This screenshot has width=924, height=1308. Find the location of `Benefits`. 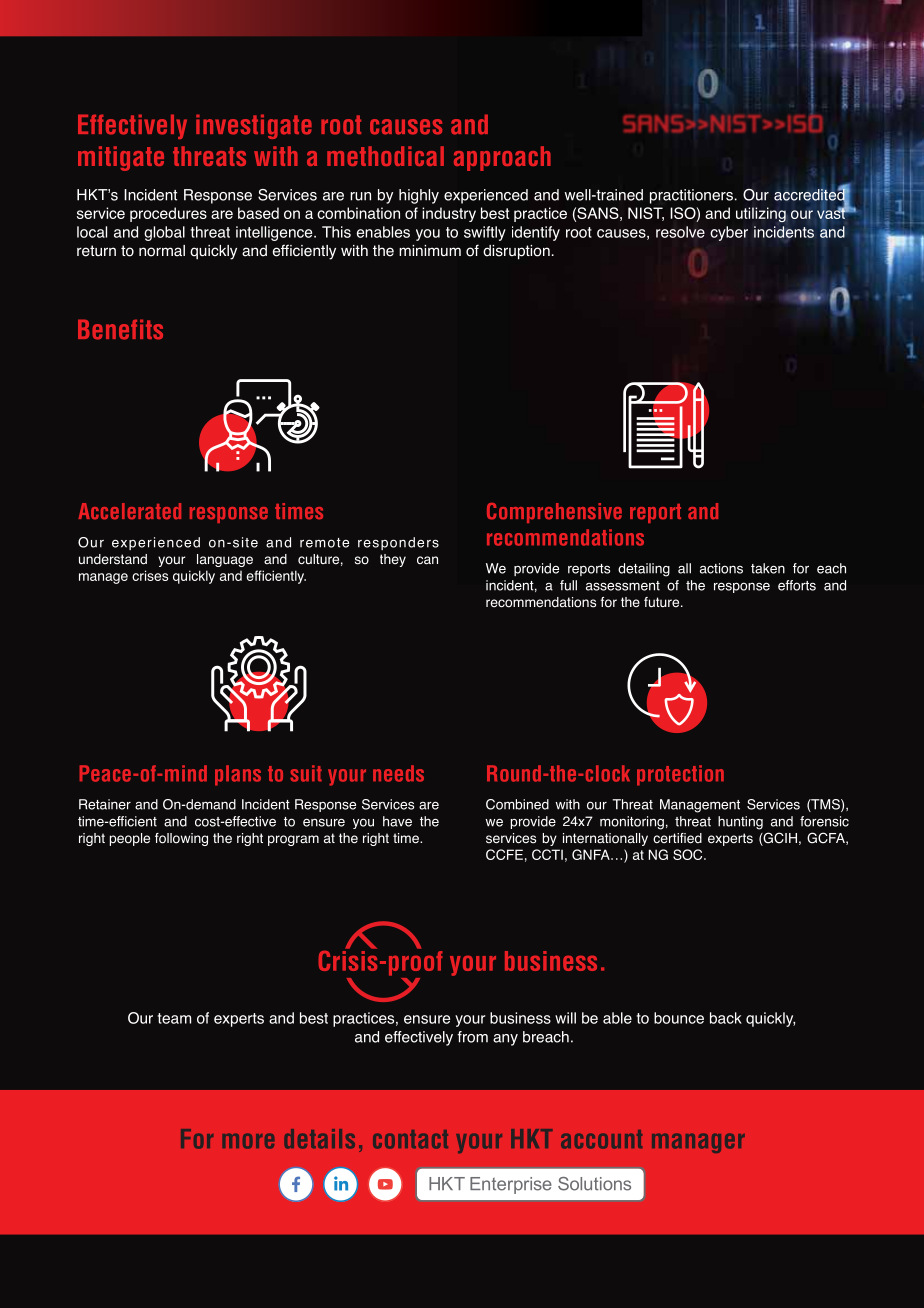

Benefits is located at coordinates (120, 329).
